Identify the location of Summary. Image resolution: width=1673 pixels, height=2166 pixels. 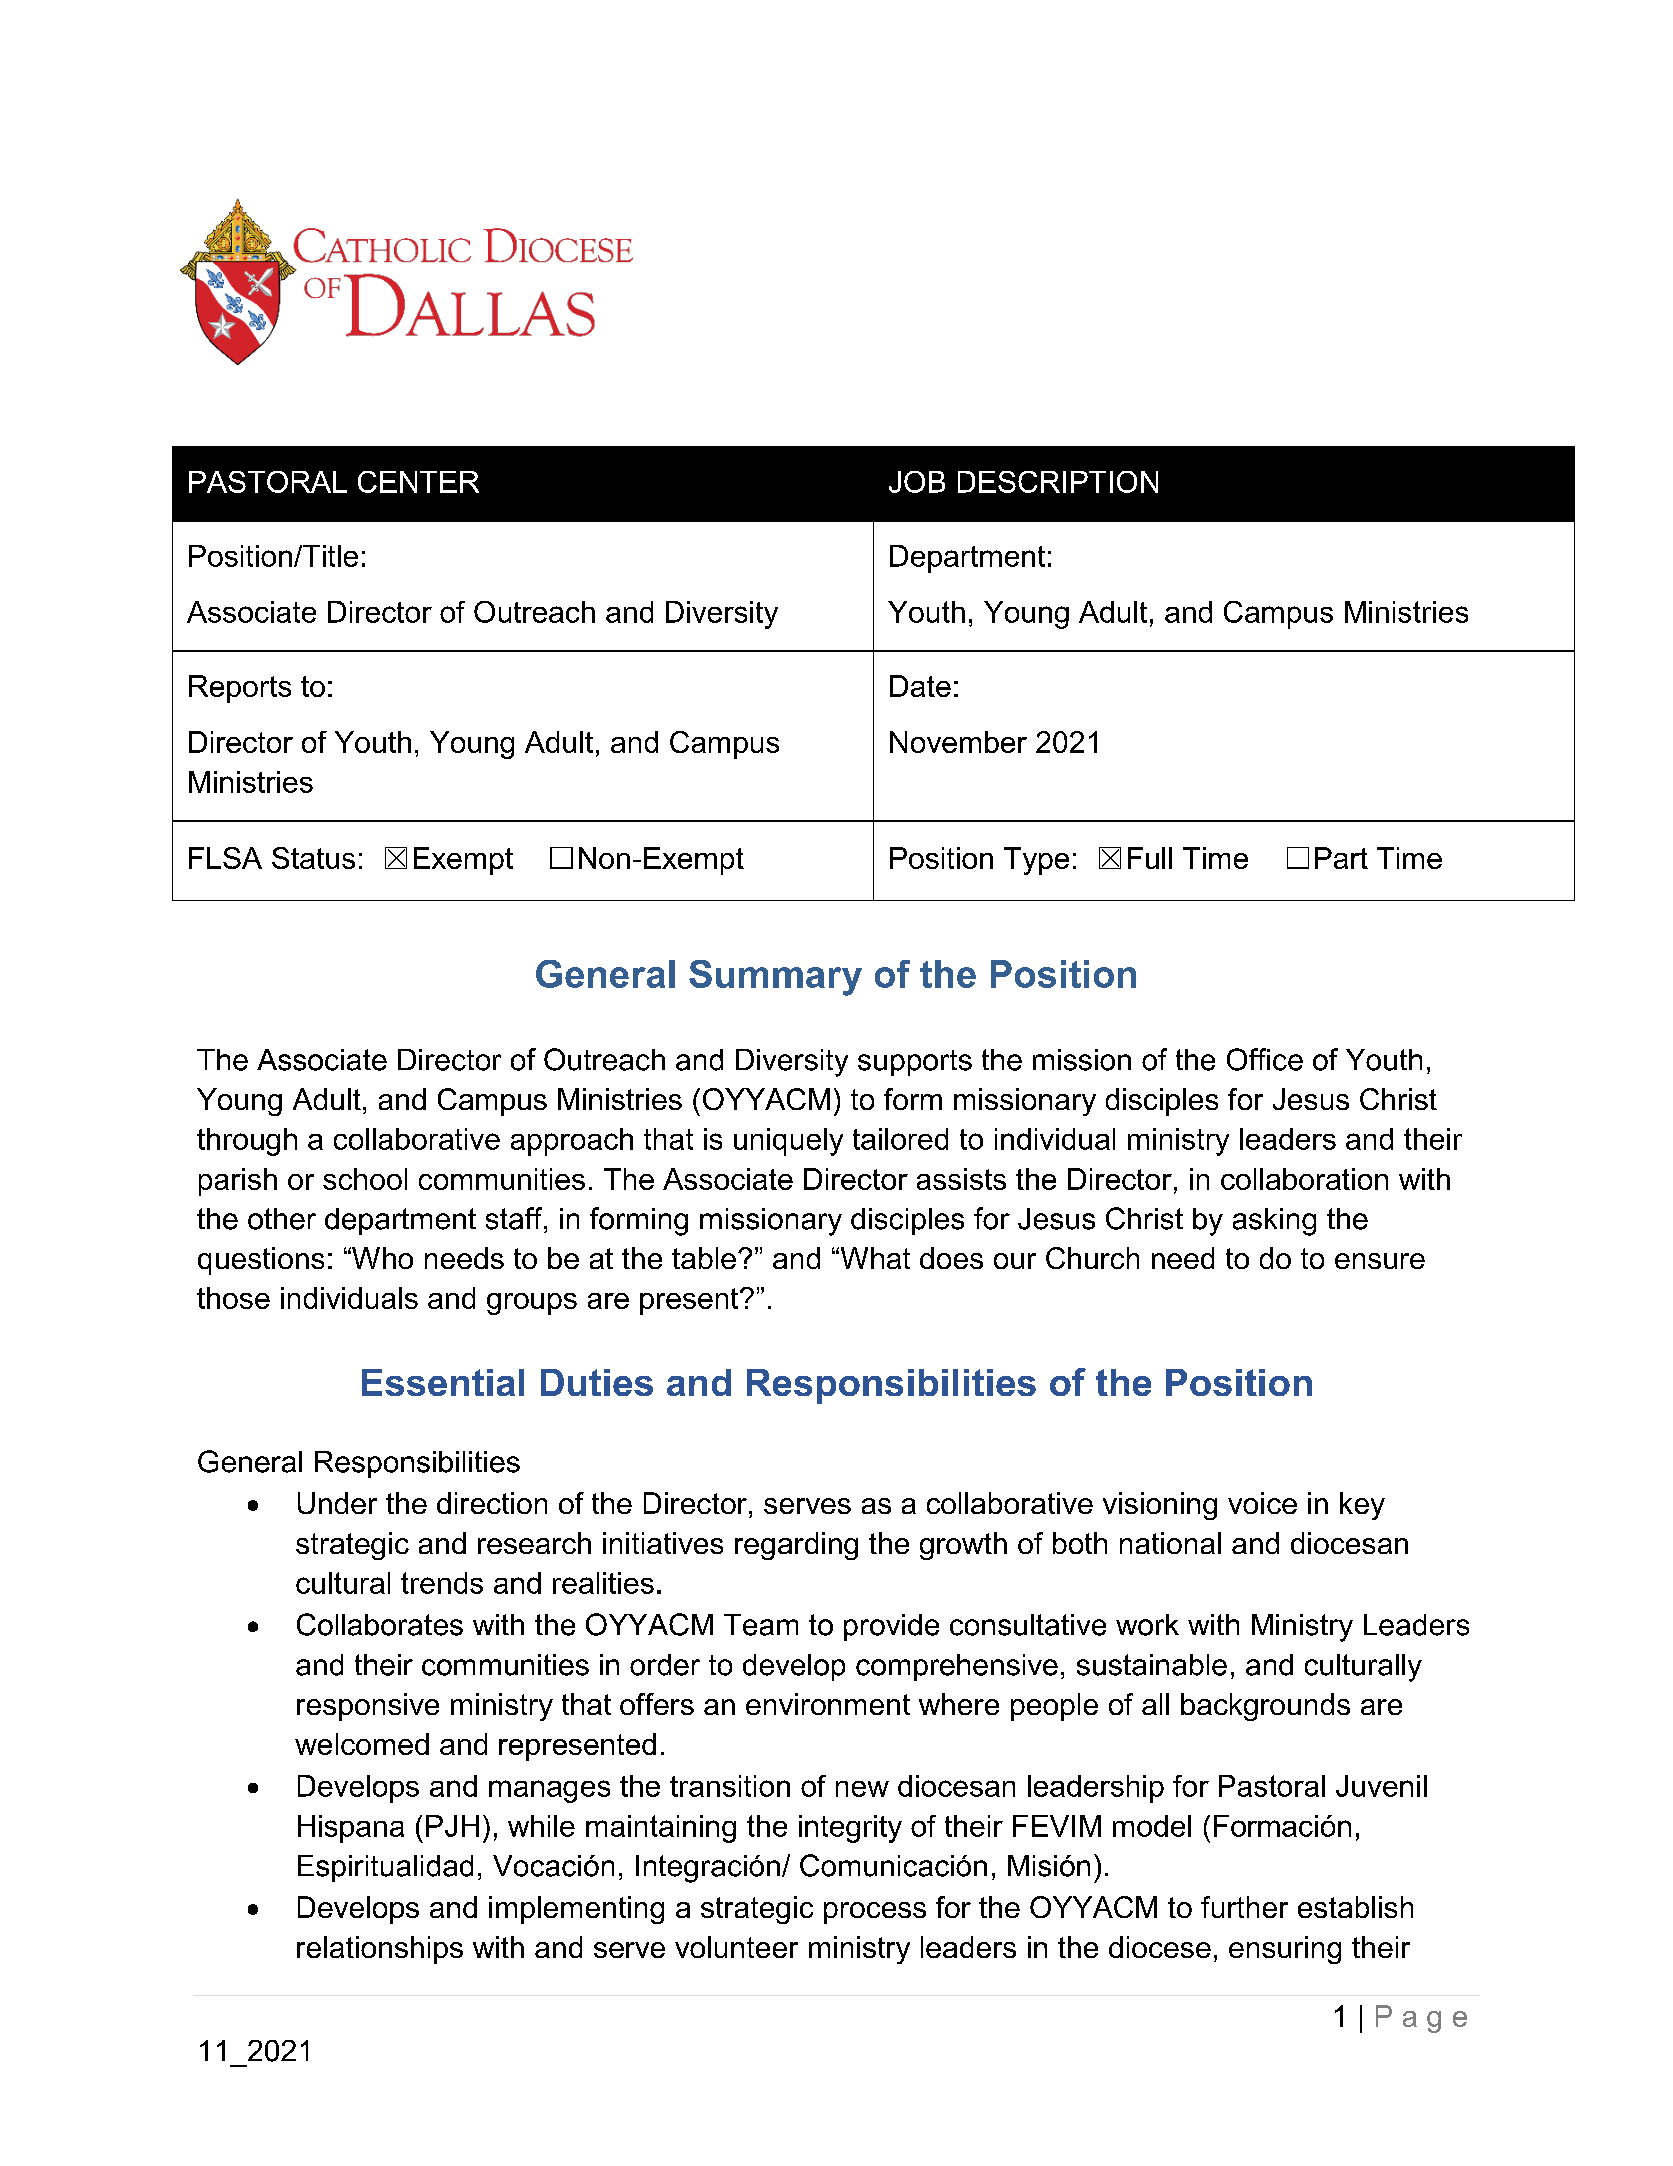
(775, 978).
